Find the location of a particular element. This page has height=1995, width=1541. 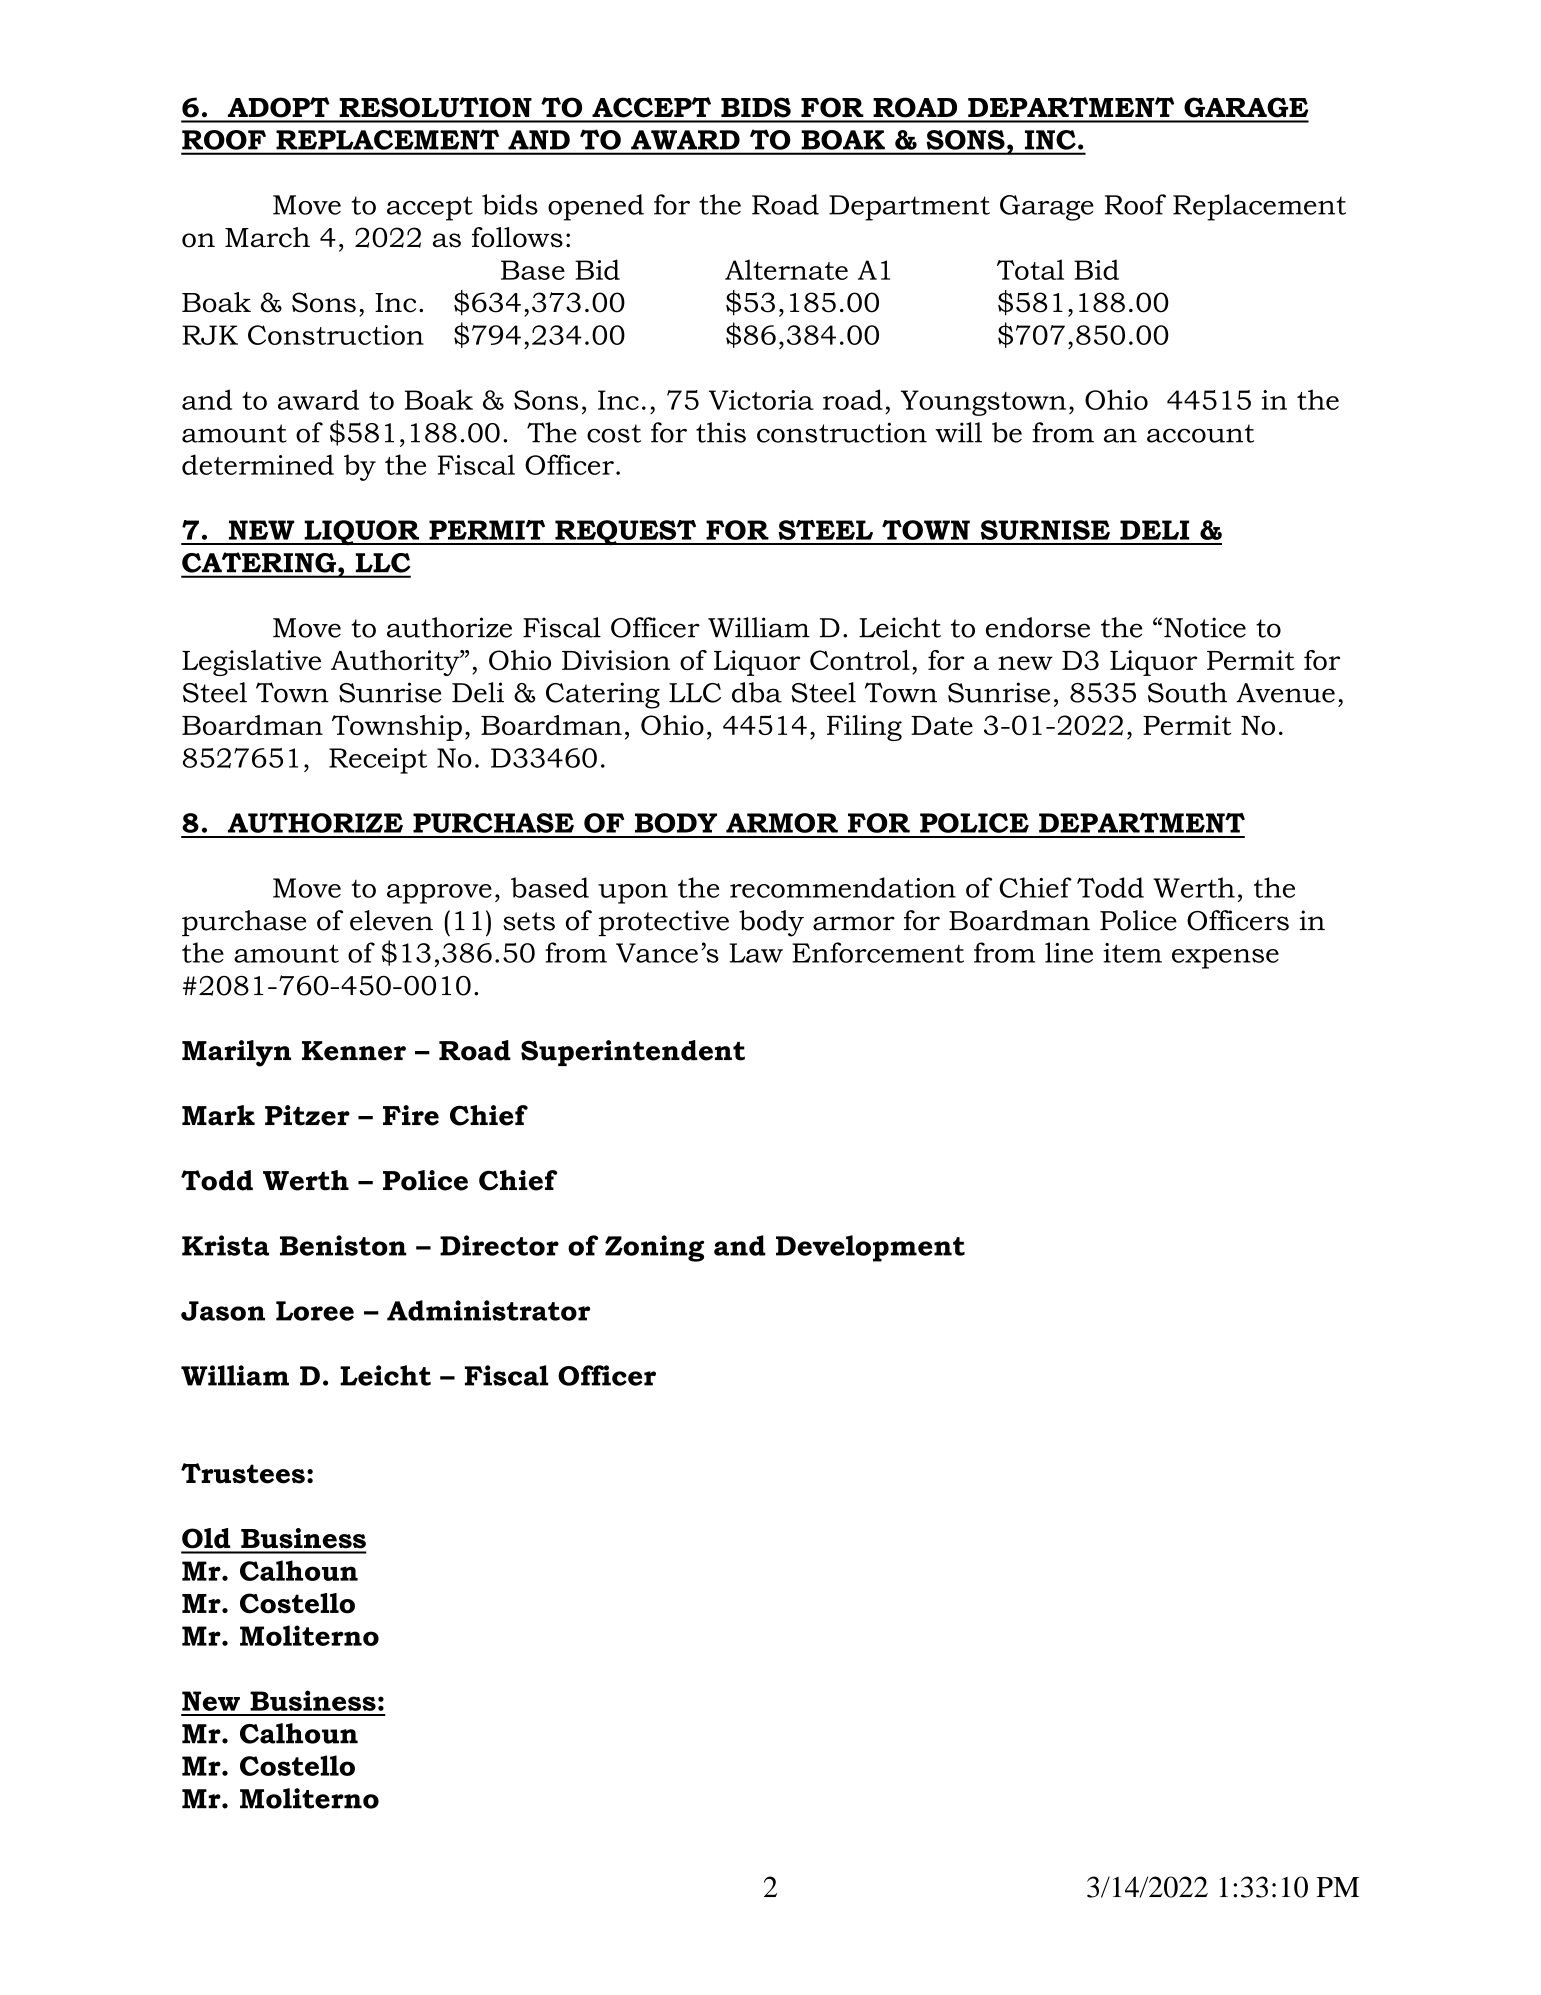

Alternate is located at coordinates (786, 269).
